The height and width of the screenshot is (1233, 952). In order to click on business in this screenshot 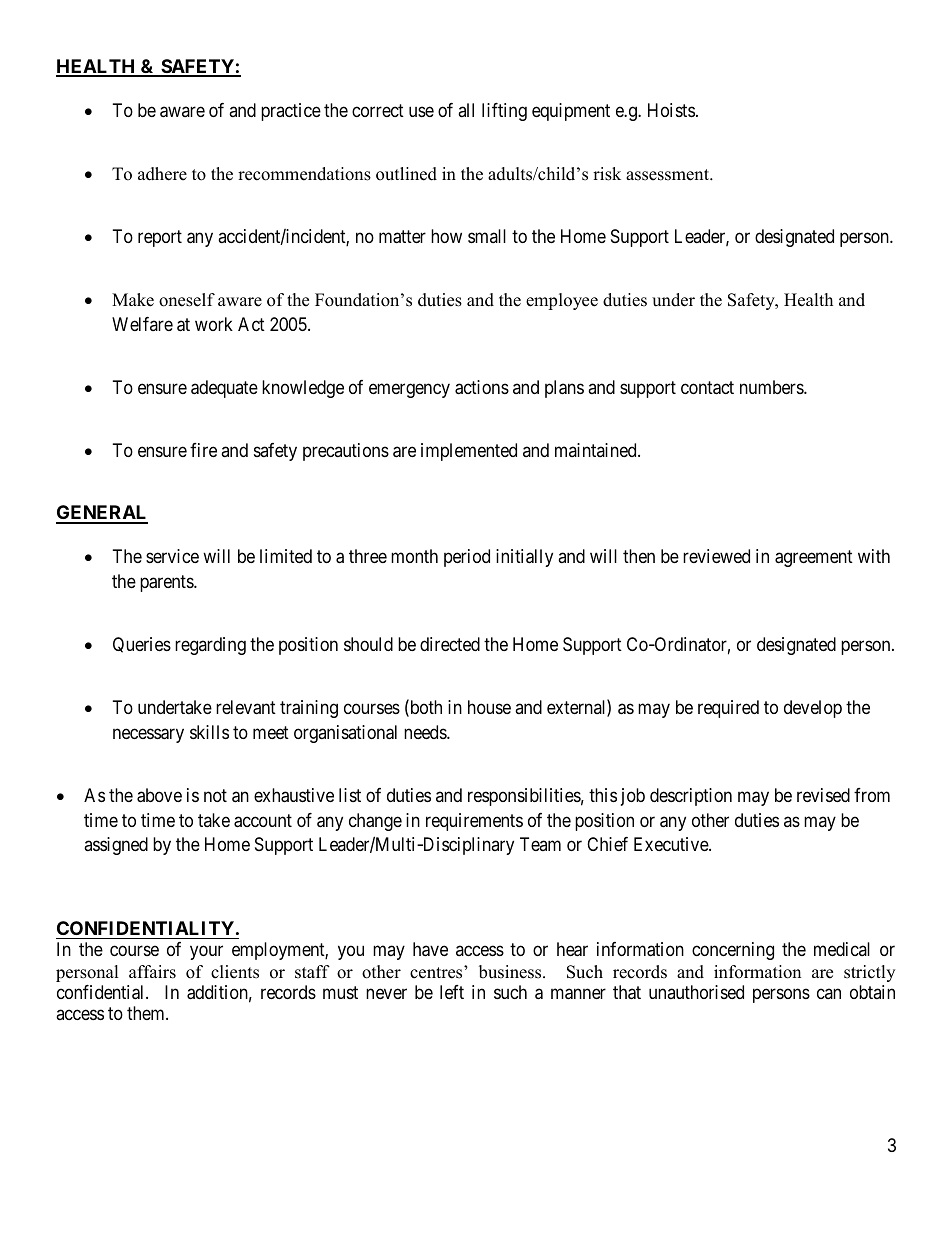, I will do `click(511, 972)`.
